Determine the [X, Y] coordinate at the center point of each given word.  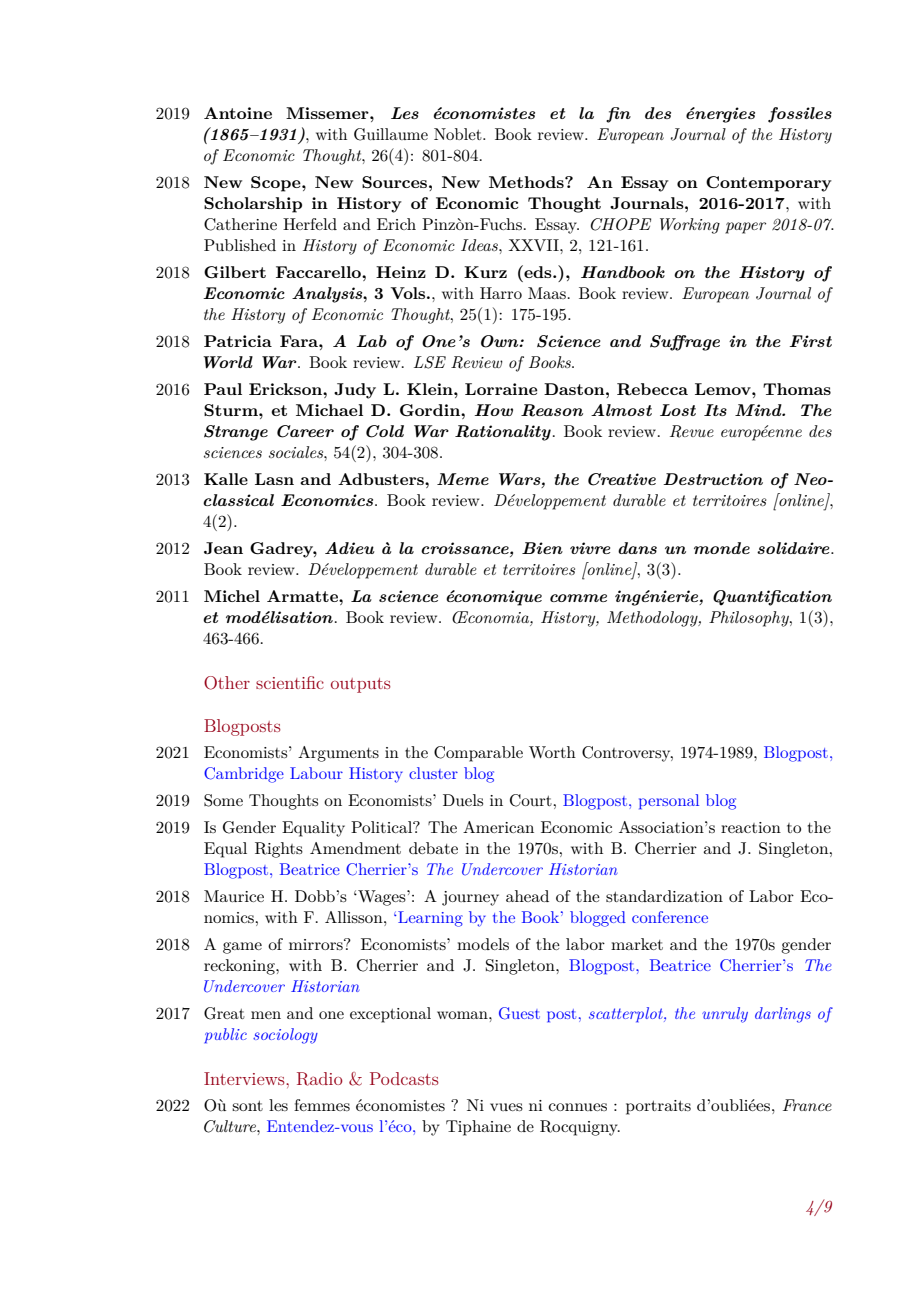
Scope [277, 184]
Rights [279, 850]
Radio [319, 1079]
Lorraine [501, 389]
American [498, 827]
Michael [329, 410]
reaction [751, 827]
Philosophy [750, 619]
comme [578, 598]
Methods [527, 182]
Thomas [797, 389]
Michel [232, 596]
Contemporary [769, 184]
